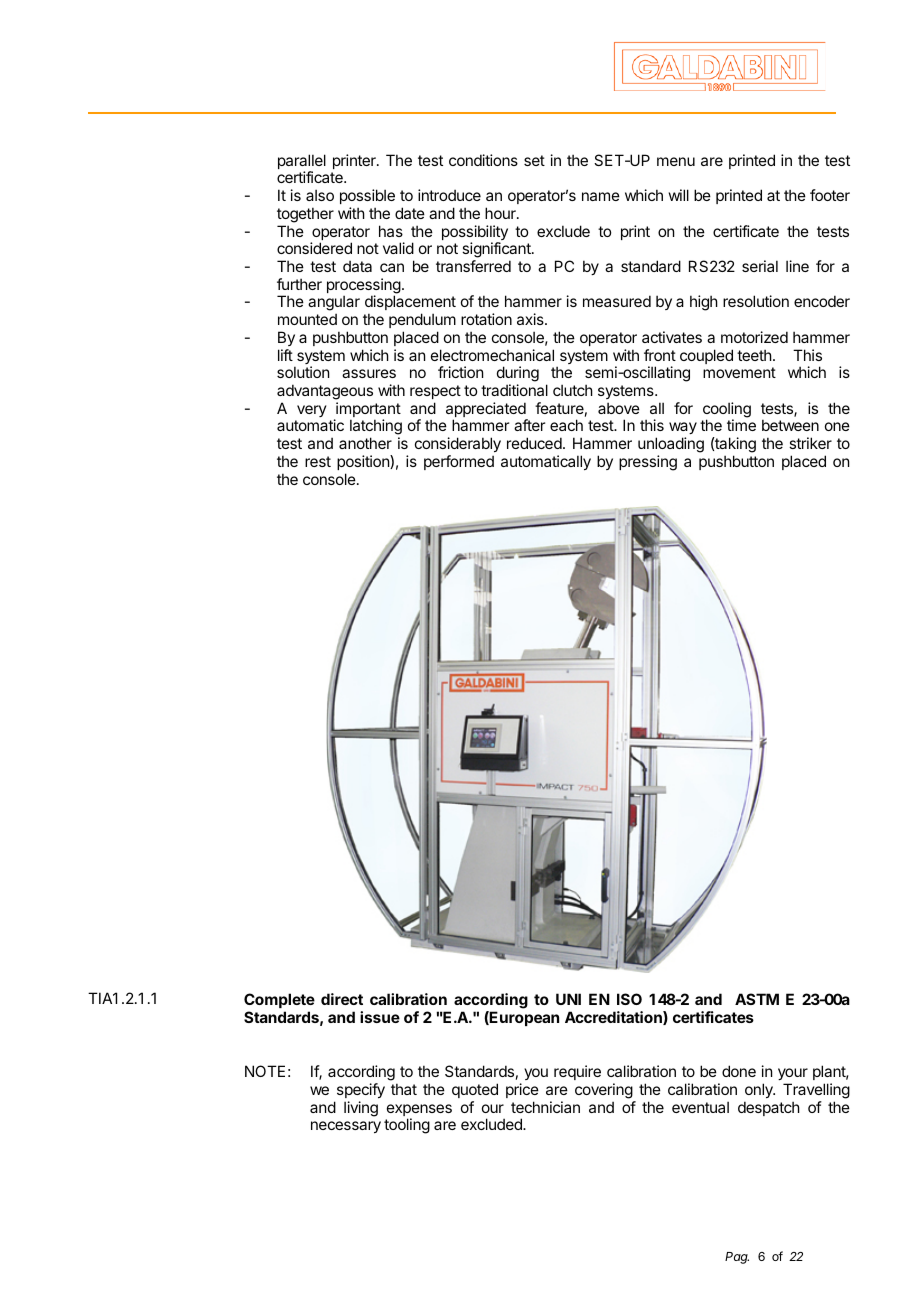  What do you see at coordinates (320, 195) in the image?
I see `also` at bounding box center [320, 195].
